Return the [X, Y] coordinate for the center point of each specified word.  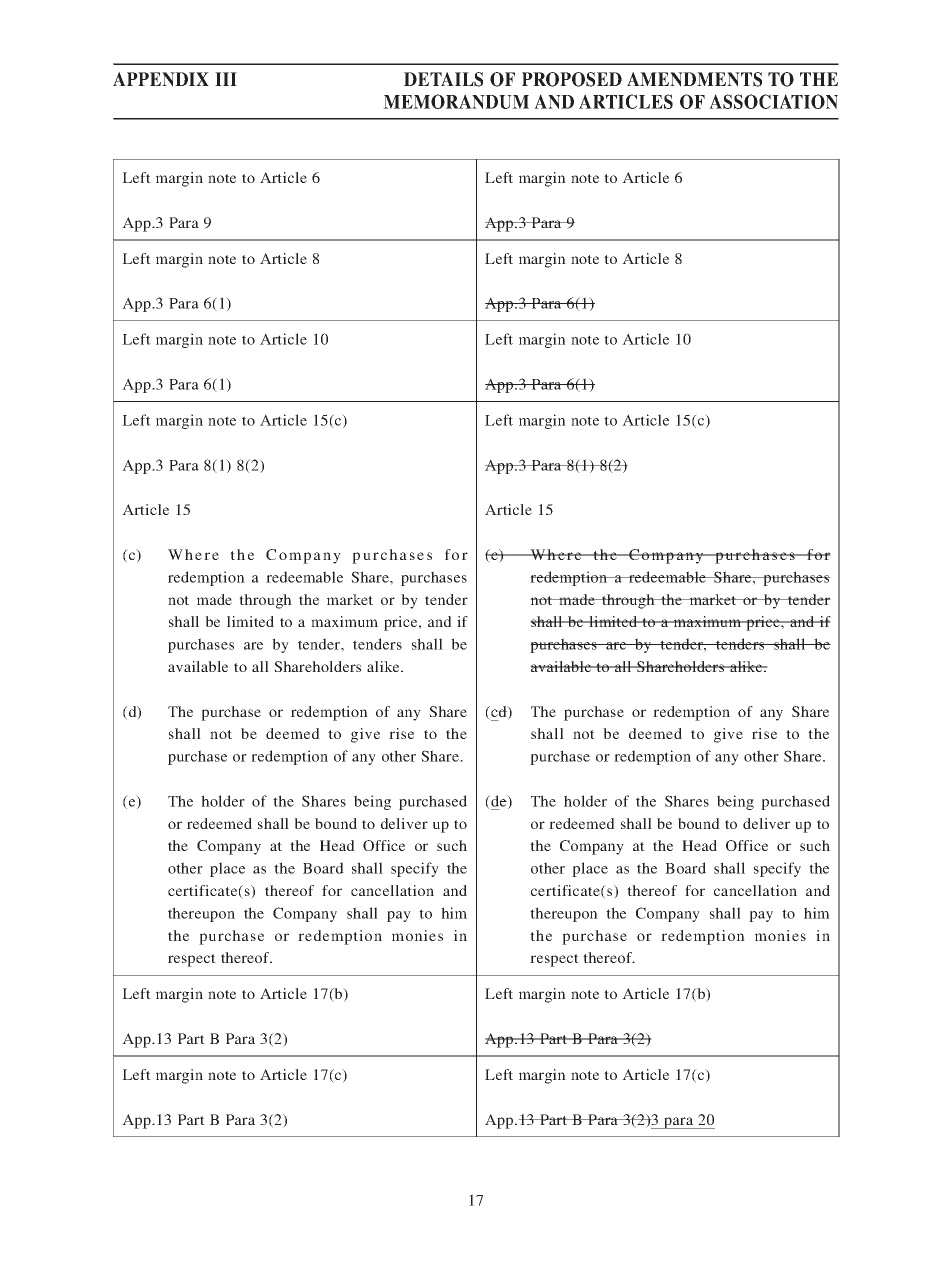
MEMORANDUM [456, 101]
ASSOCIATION [773, 101]
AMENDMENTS [694, 79]
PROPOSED [572, 79]
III [226, 79]
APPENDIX [161, 79]
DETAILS [443, 79]
